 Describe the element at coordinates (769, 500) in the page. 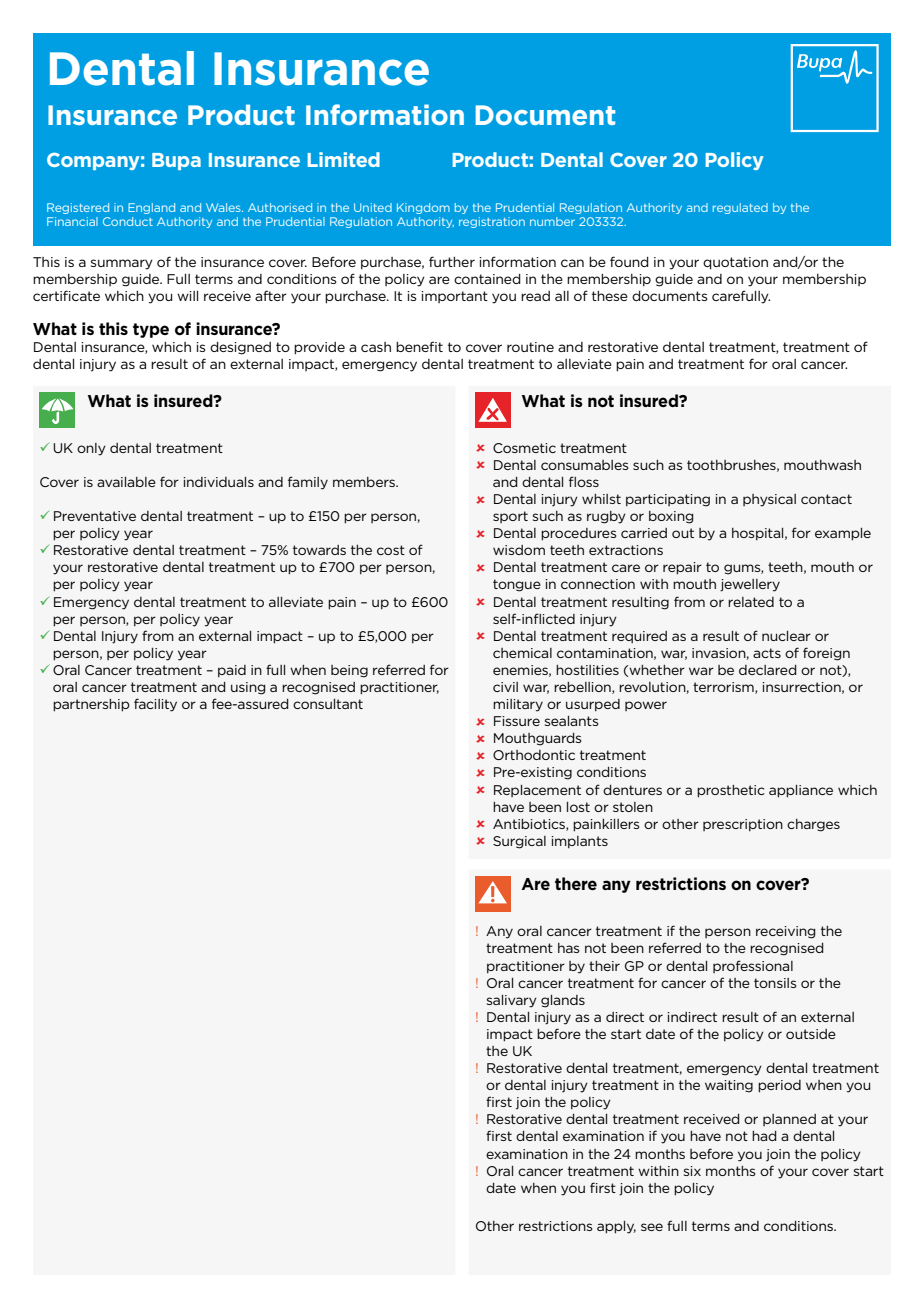

I see `physical` at that location.
